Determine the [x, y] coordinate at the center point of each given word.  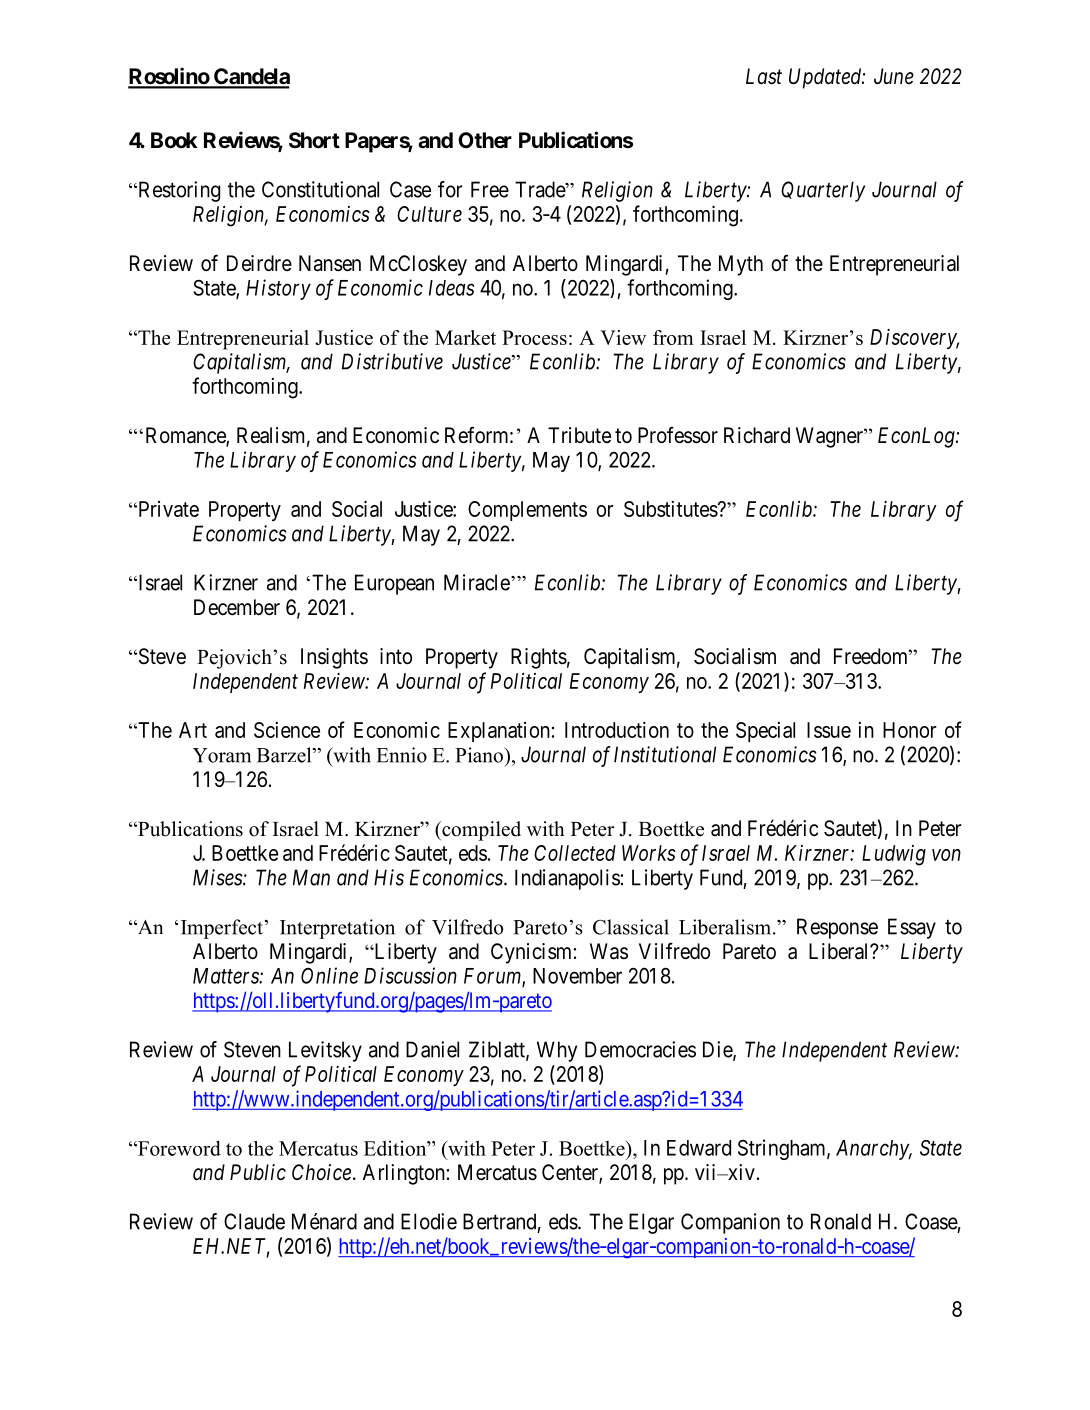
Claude [254, 1221]
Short [314, 140]
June [894, 76]
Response [837, 928]
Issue [829, 730]
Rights [539, 658]
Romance [186, 436]
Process [534, 337]
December [237, 607]
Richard [757, 435]
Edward [699, 1148]
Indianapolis [567, 879]
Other [485, 140]
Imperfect [222, 929]
